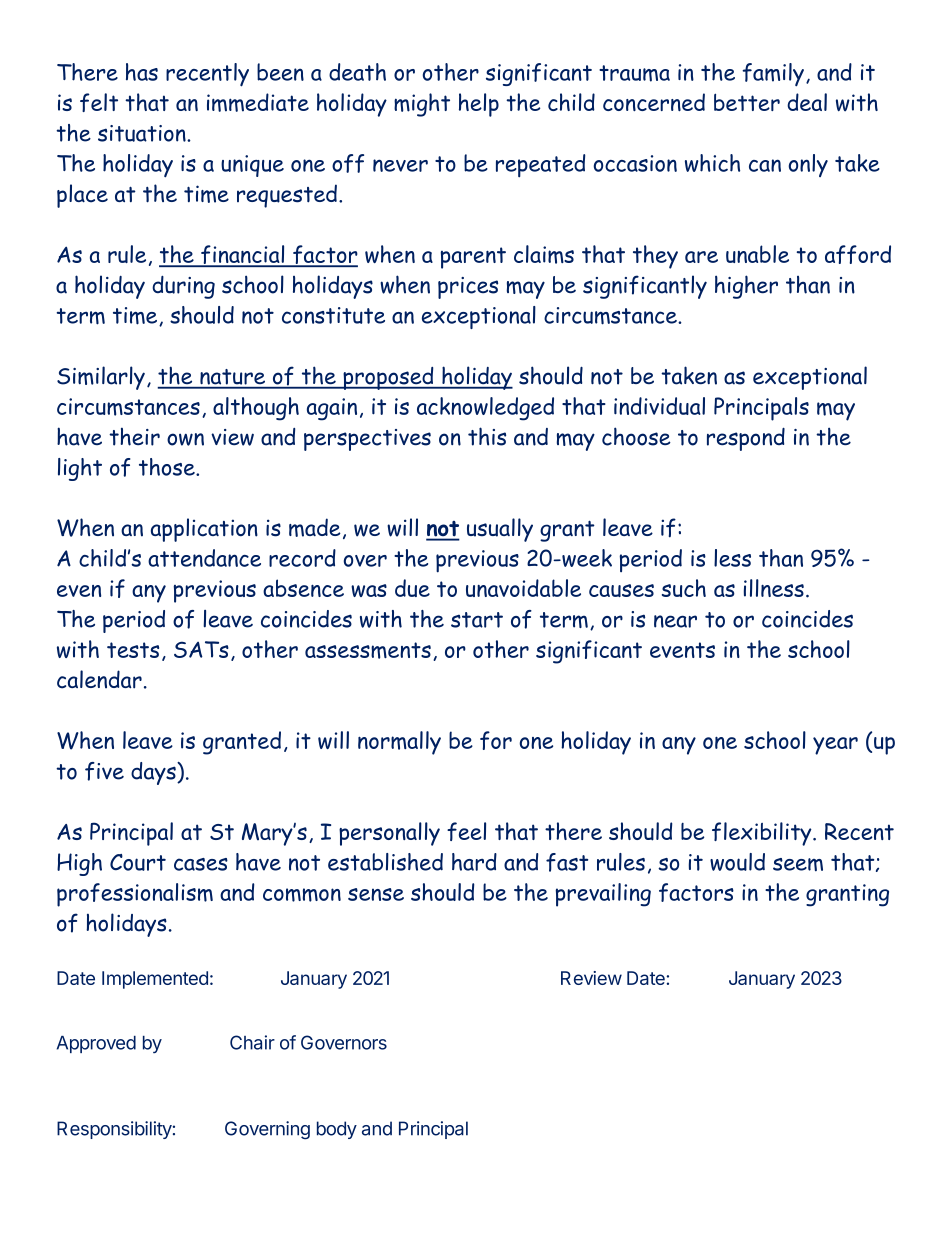 This image has height=1233, width=952. What do you see at coordinates (485, 409) in the image?
I see `acknowledged` at bounding box center [485, 409].
